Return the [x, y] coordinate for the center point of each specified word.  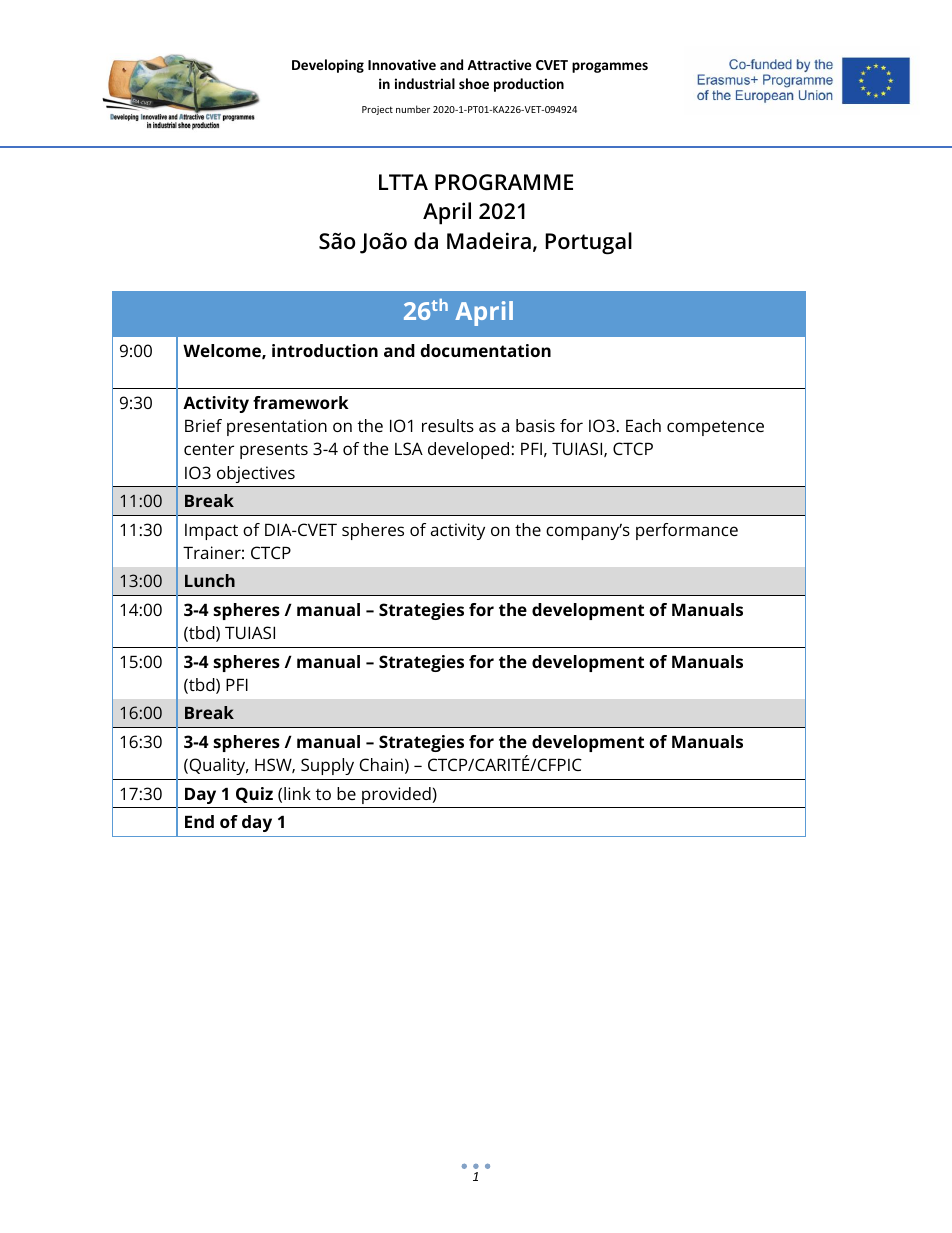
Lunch [210, 580]
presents [274, 451]
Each [643, 425]
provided [396, 795]
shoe [474, 83]
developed [468, 450]
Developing [328, 66]
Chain [381, 764]
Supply [327, 766]
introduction [325, 350]
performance [687, 531]
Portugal [588, 243]
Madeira [489, 241]
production [529, 85]
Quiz [254, 795]
